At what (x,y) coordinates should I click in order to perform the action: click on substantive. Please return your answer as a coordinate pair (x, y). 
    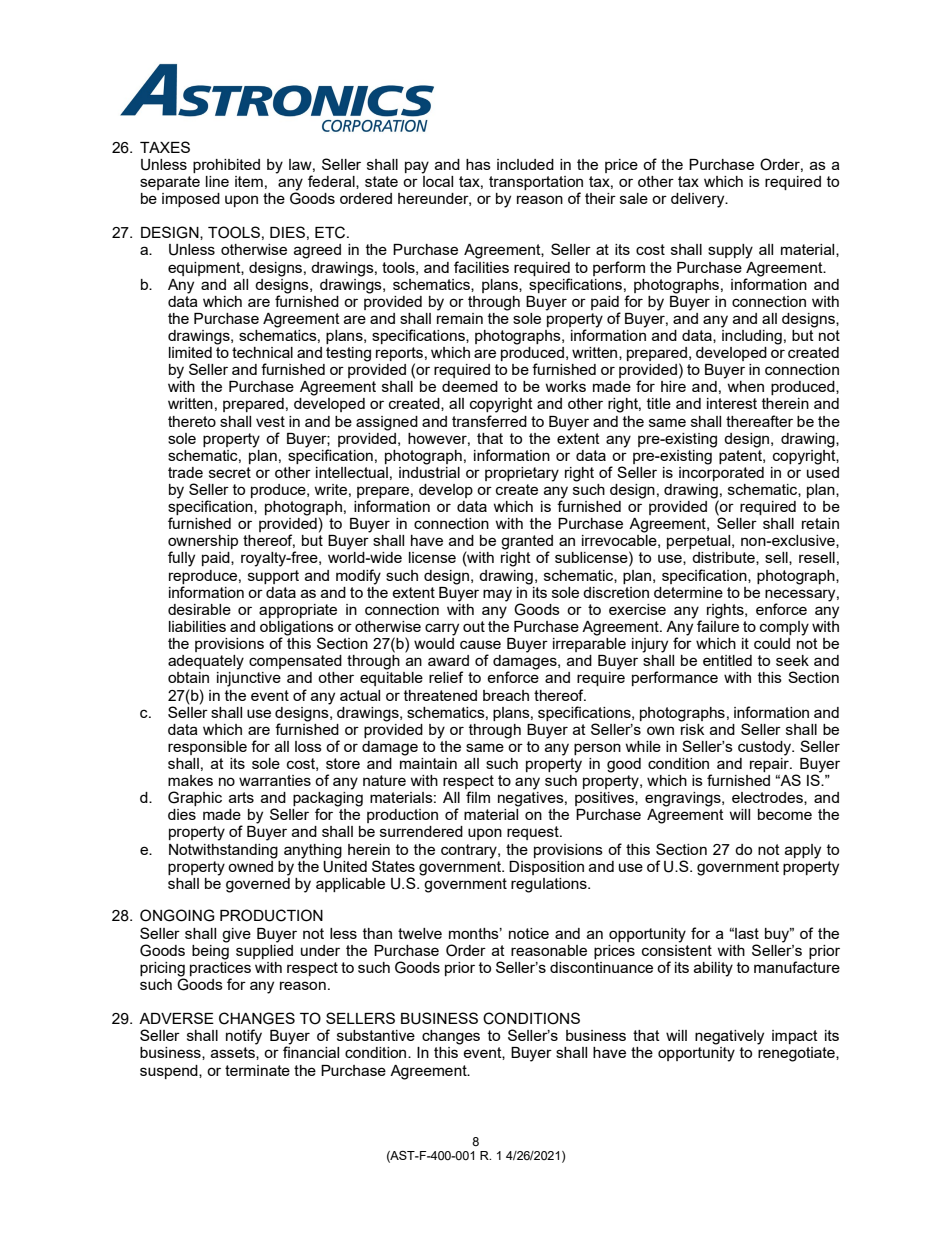
    Looking at the image, I should click on (376, 1035).
